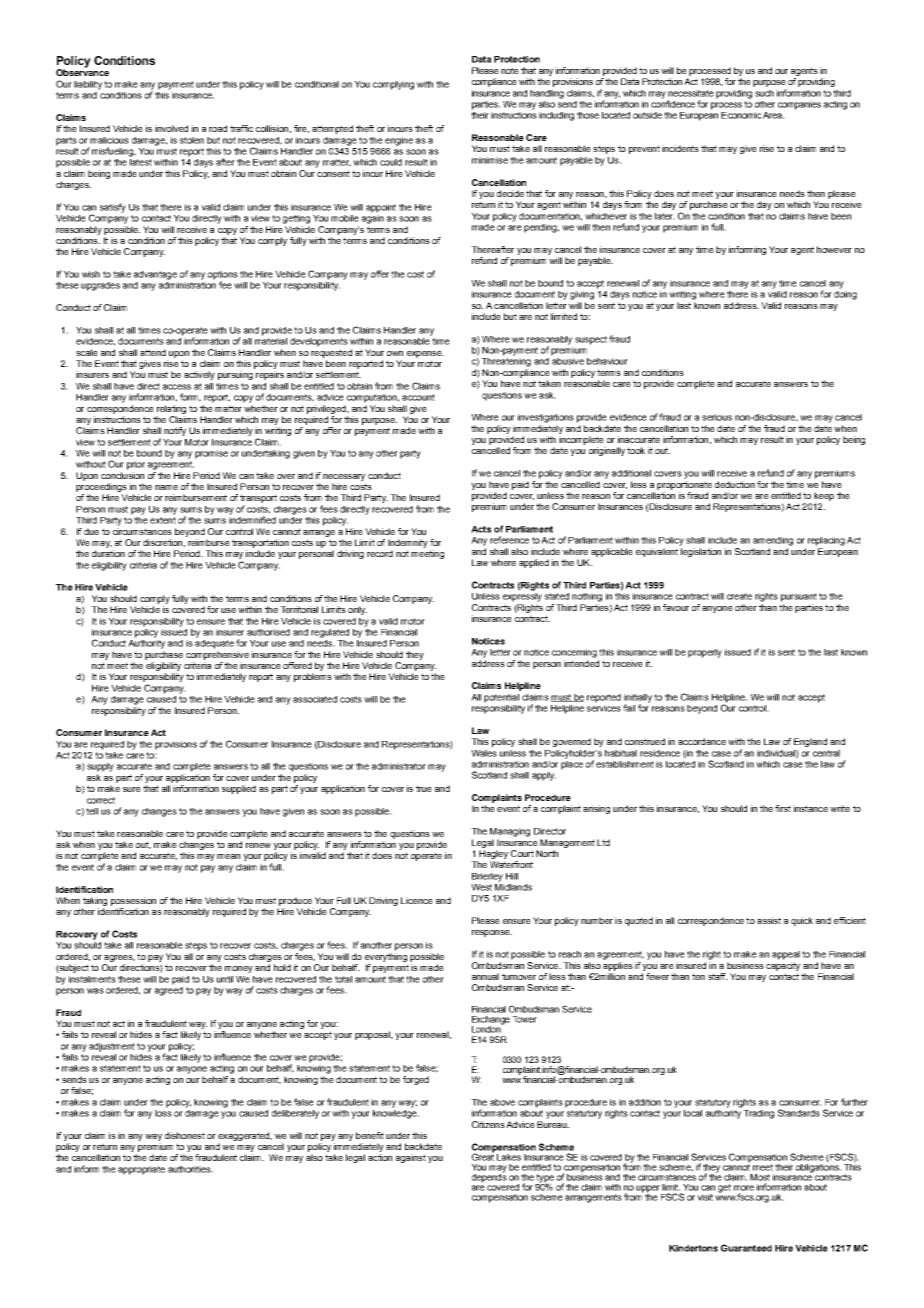  I want to click on such, so click(764, 93).
